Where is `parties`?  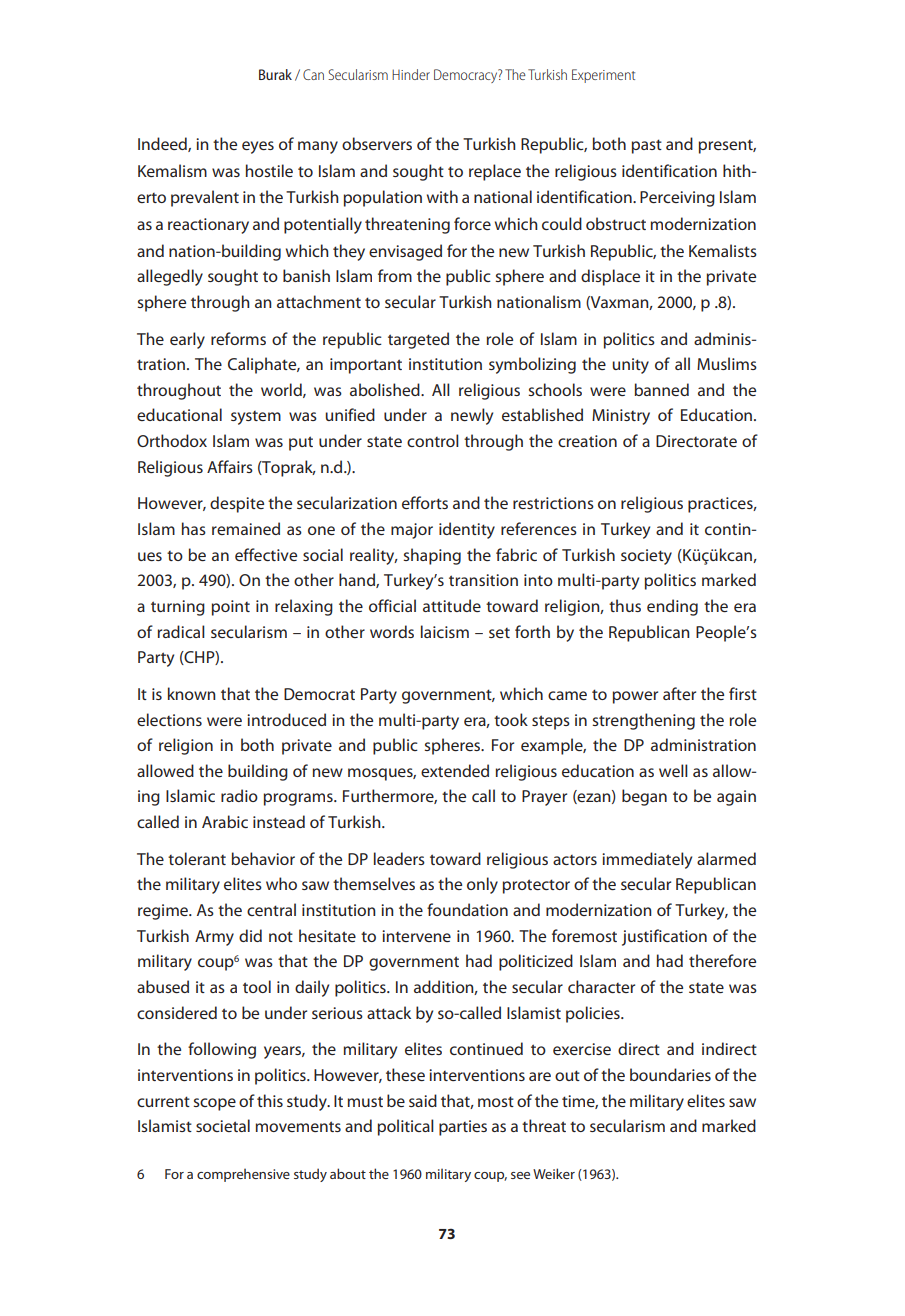 parties is located at coordinates (463, 1128).
